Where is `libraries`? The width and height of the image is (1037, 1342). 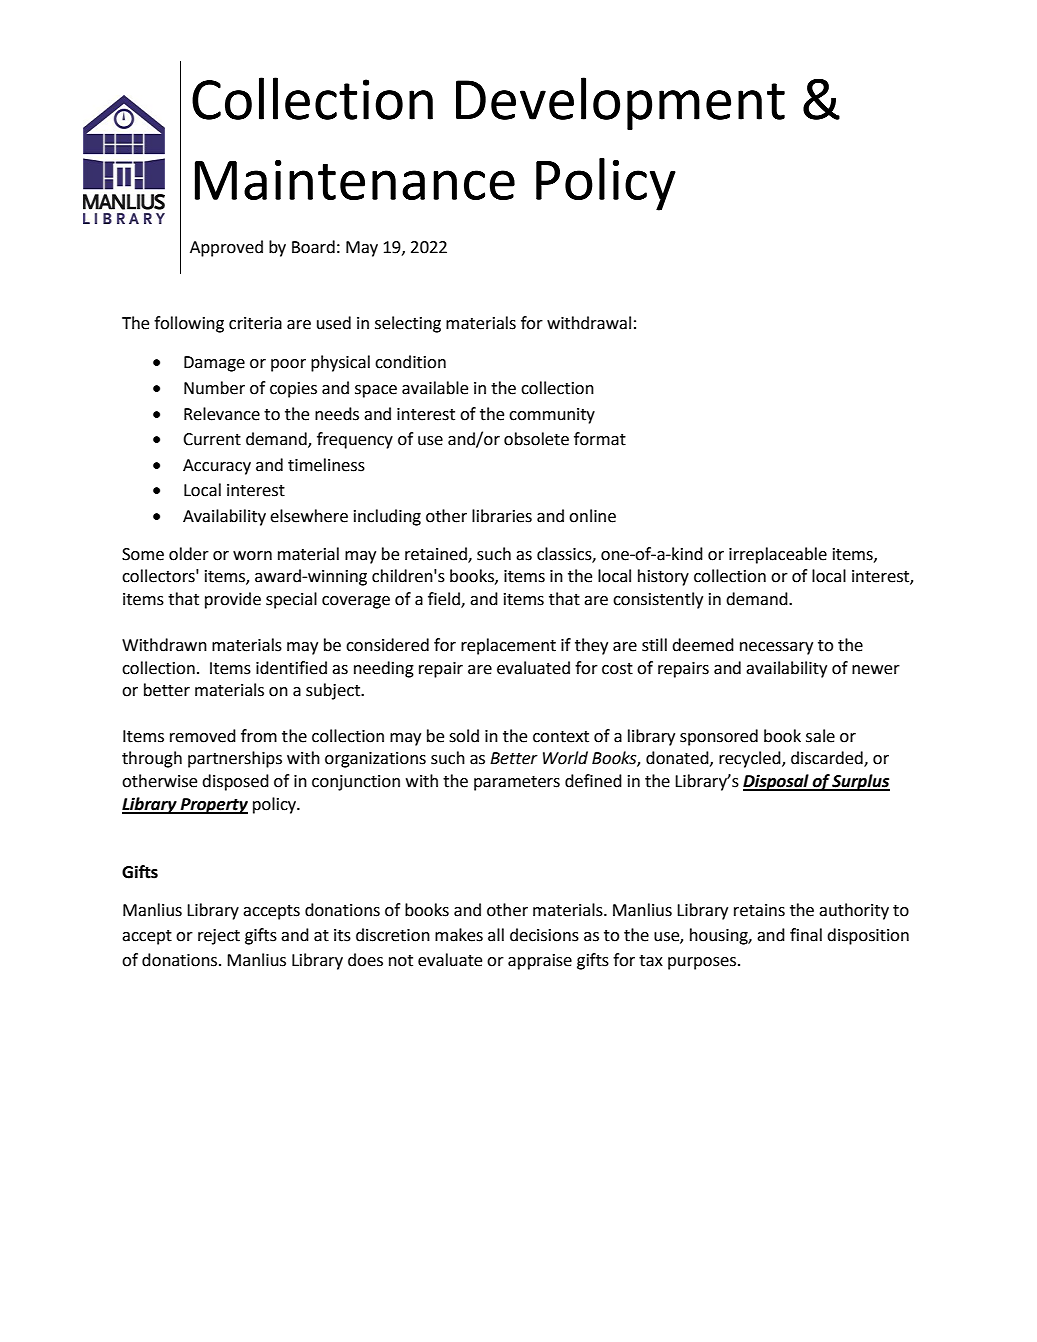 libraries is located at coordinates (502, 516).
